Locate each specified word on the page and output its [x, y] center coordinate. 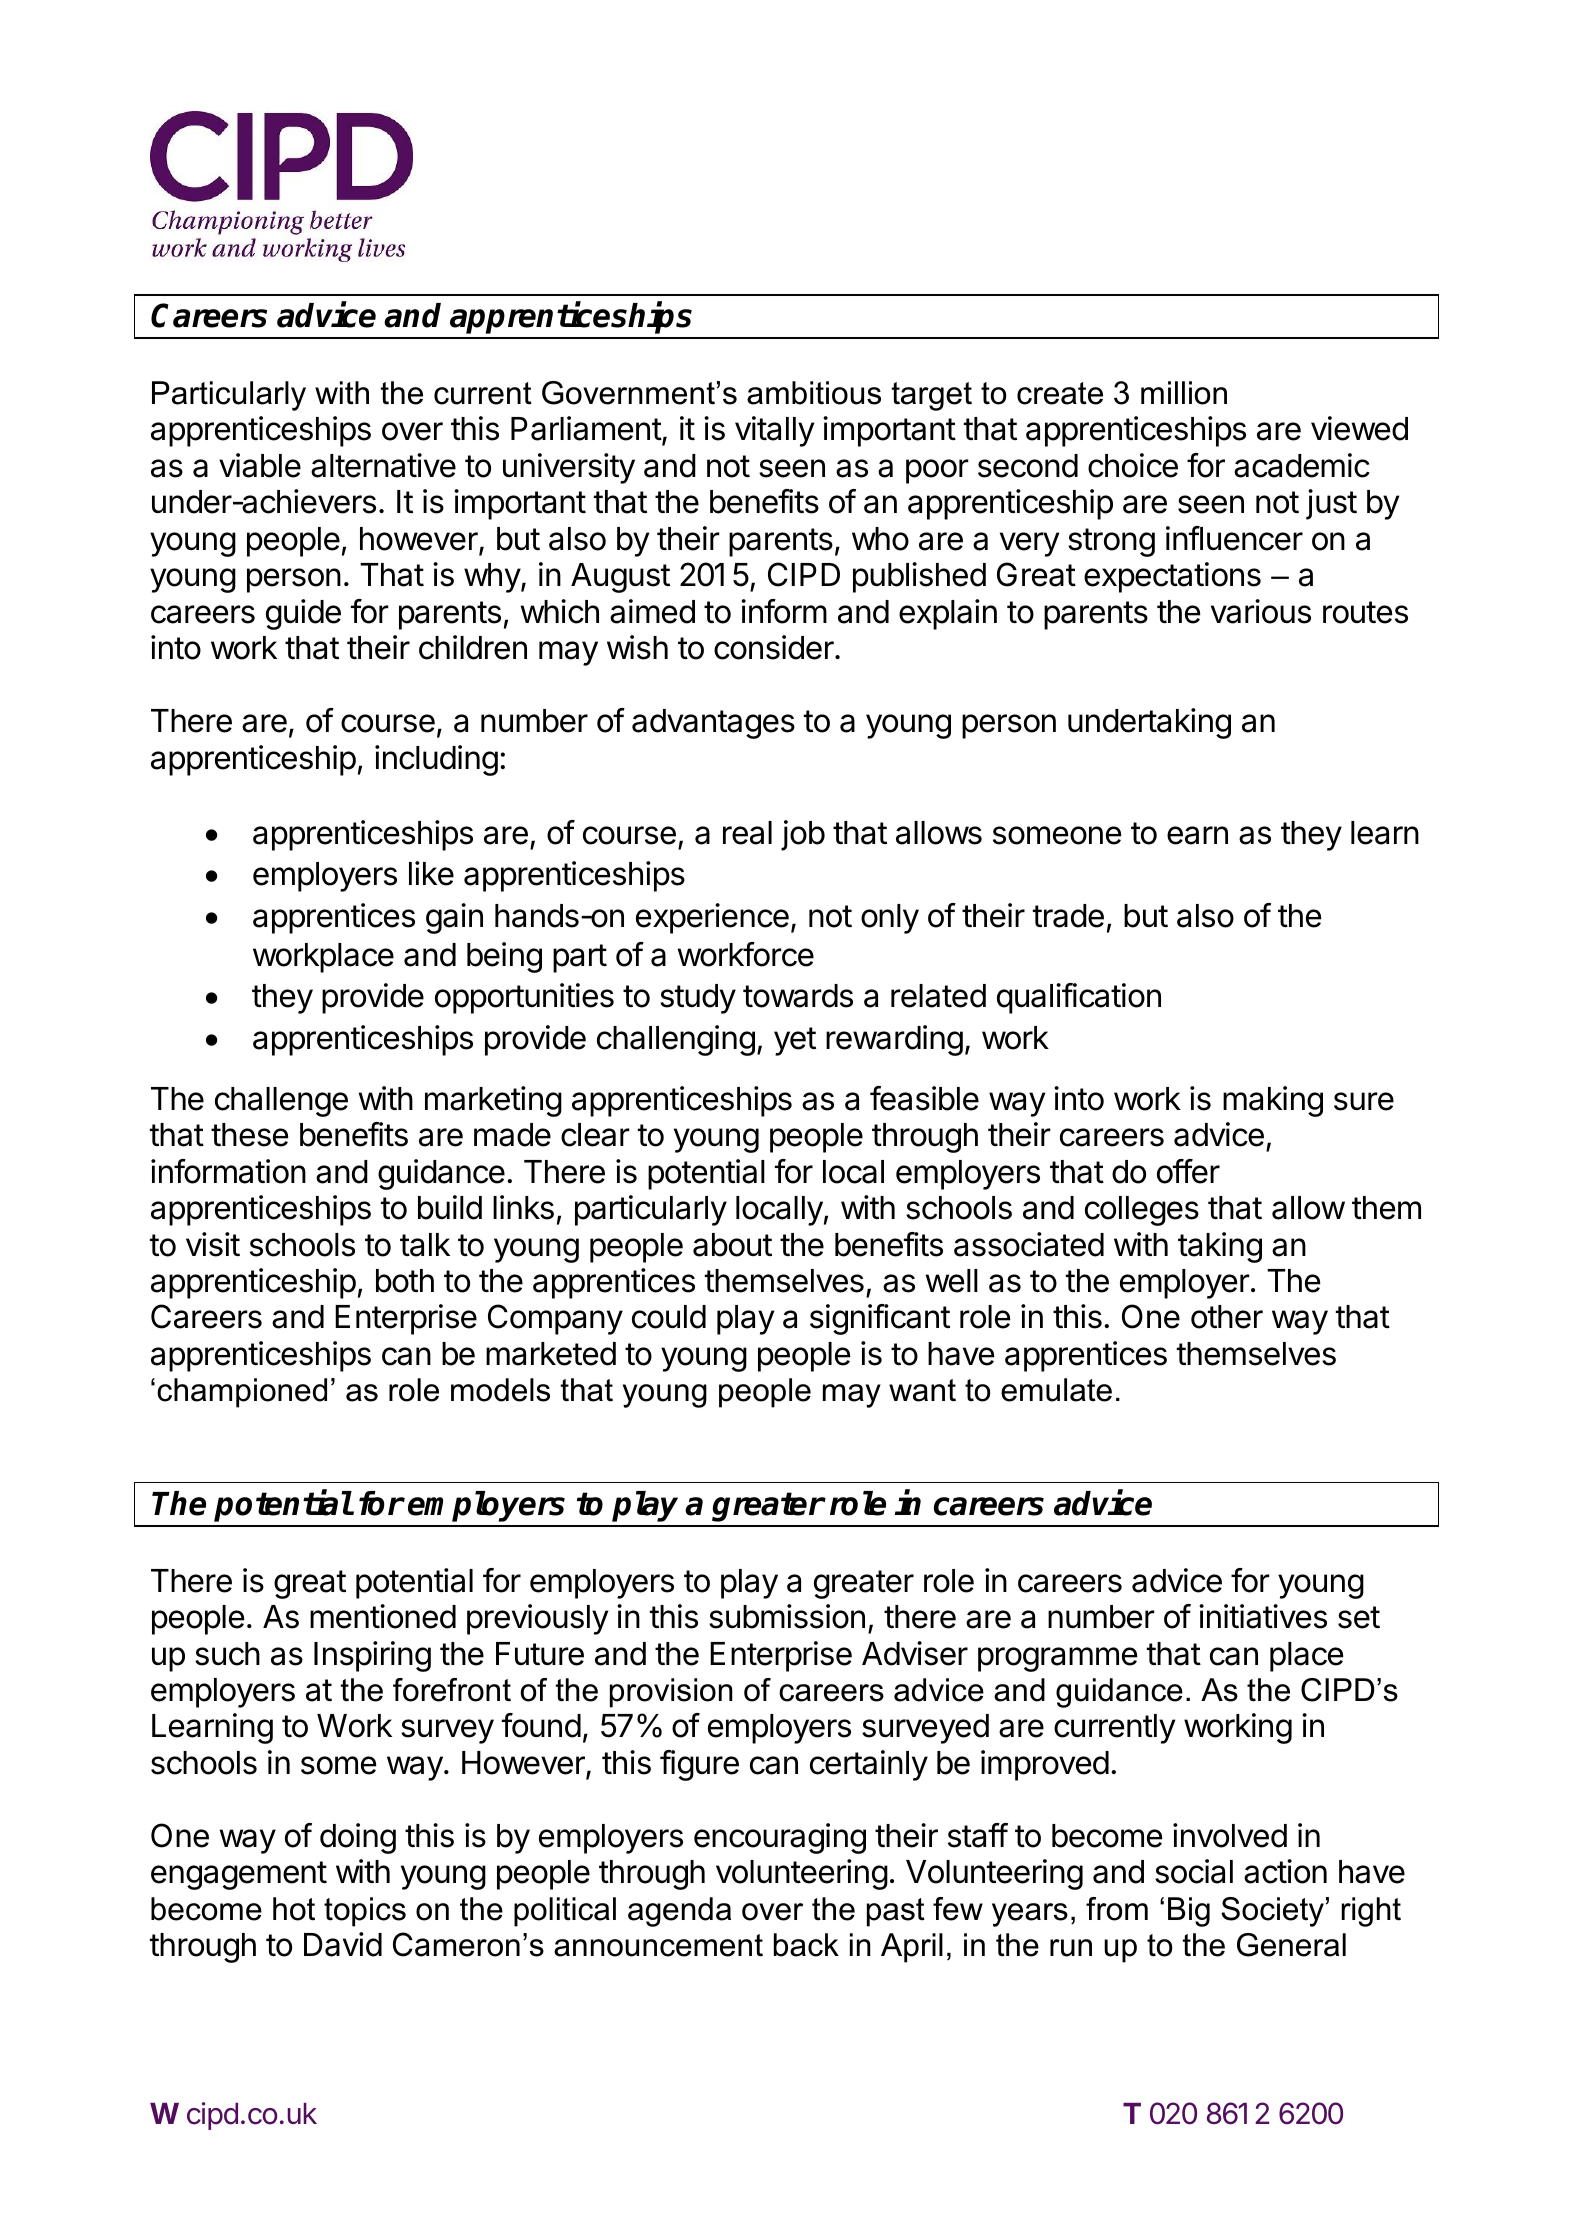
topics [365, 1912]
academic [1302, 465]
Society [1272, 1912]
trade [1068, 916]
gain [454, 918]
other [1227, 1317]
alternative [383, 465]
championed [242, 1393]
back [806, 1945]
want [922, 1390]
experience [712, 918]
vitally [774, 431]
